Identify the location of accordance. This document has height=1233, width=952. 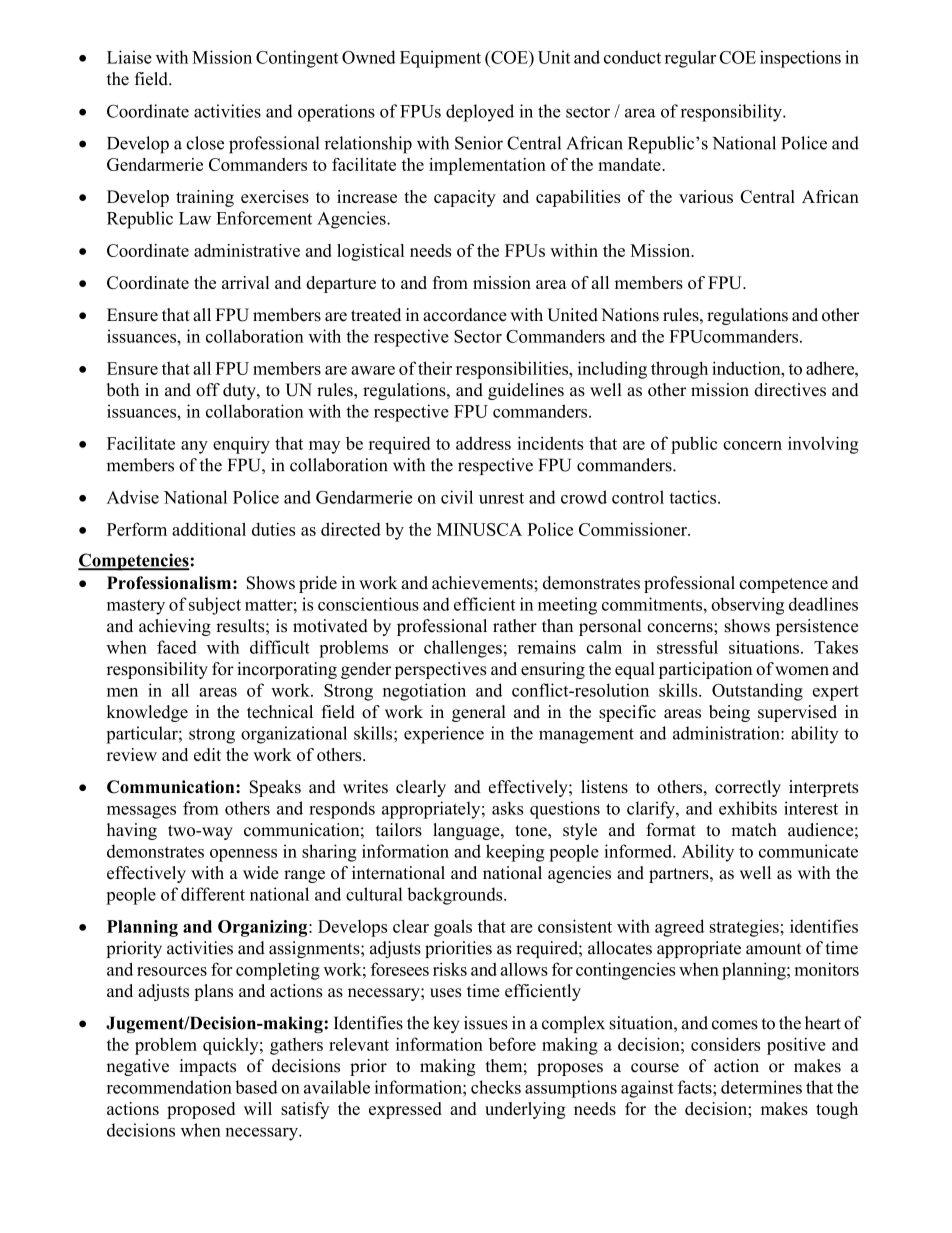
(465, 315).
